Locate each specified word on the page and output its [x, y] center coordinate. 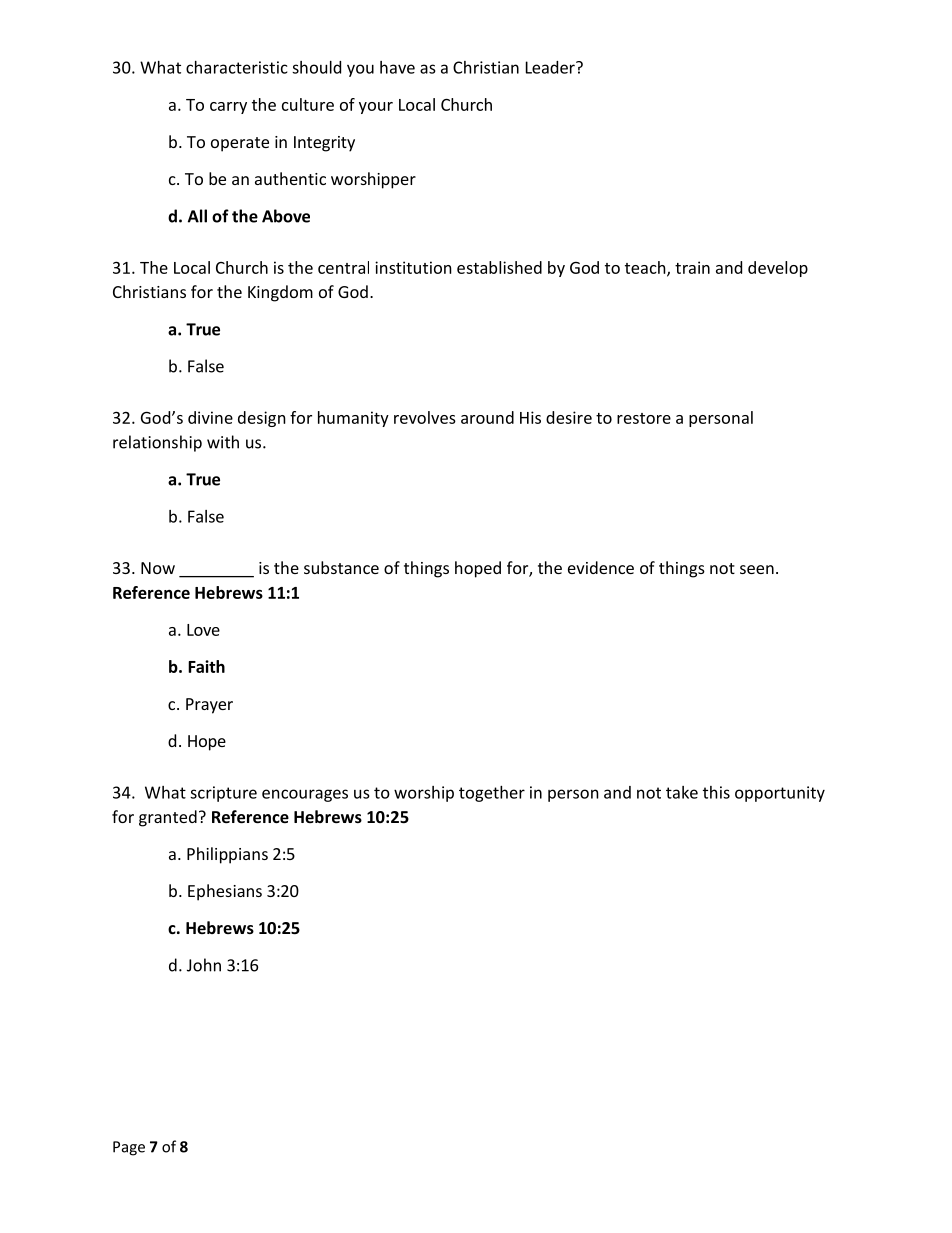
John [204, 965]
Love [203, 630]
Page [129, 1148]
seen [757, 569]
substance [341, 567]
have [397, 67]
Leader [551, 67]
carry [228, 108]
